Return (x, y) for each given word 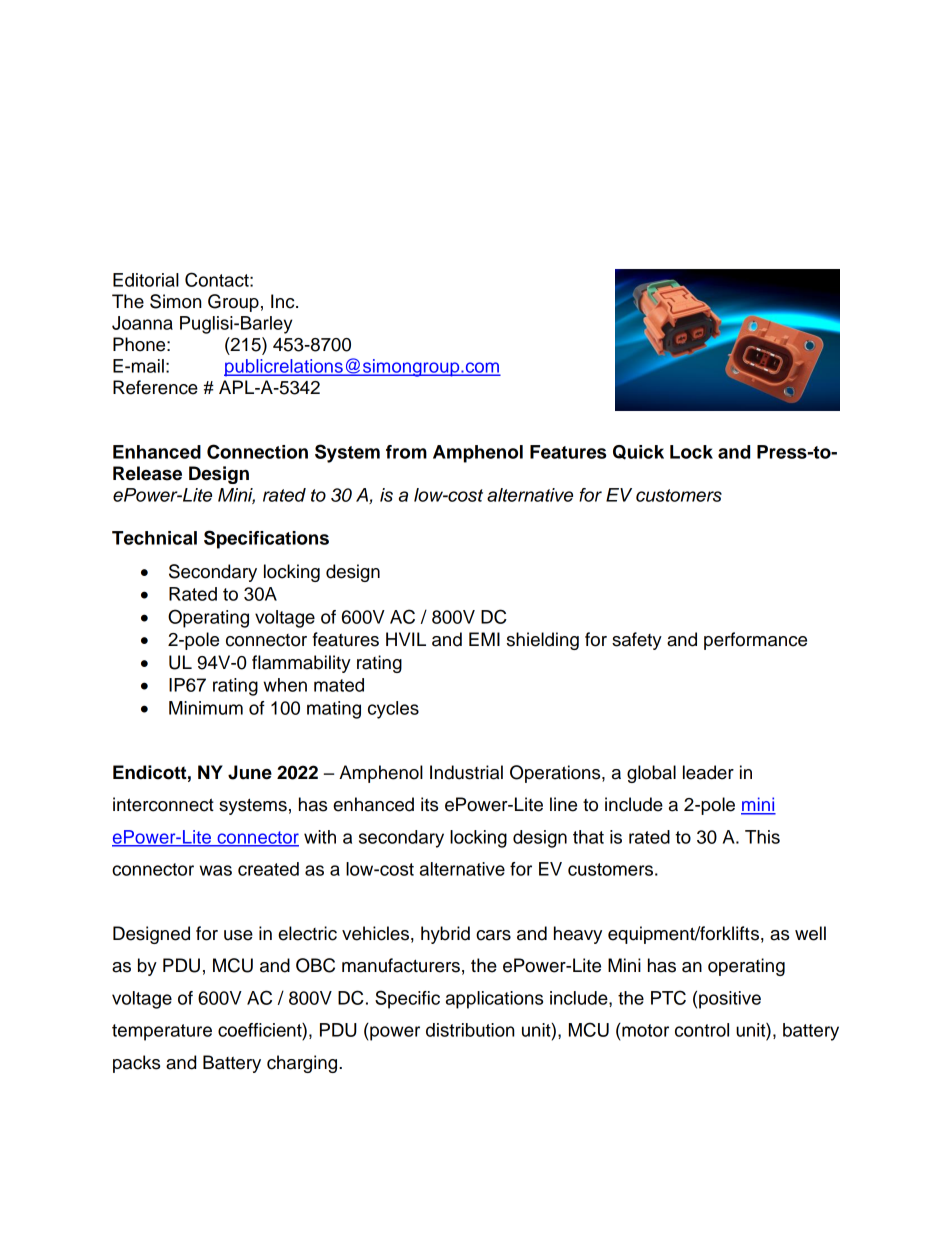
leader (708, 772)
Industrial (466, 772)
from (406, 452)
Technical (154, 538)
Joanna (142, 323)
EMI (484, 639)
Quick (638, 452)
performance (755, 641)
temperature (162, 1032)
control (702, 1030)
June (250, 772)
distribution (470, 1030)
